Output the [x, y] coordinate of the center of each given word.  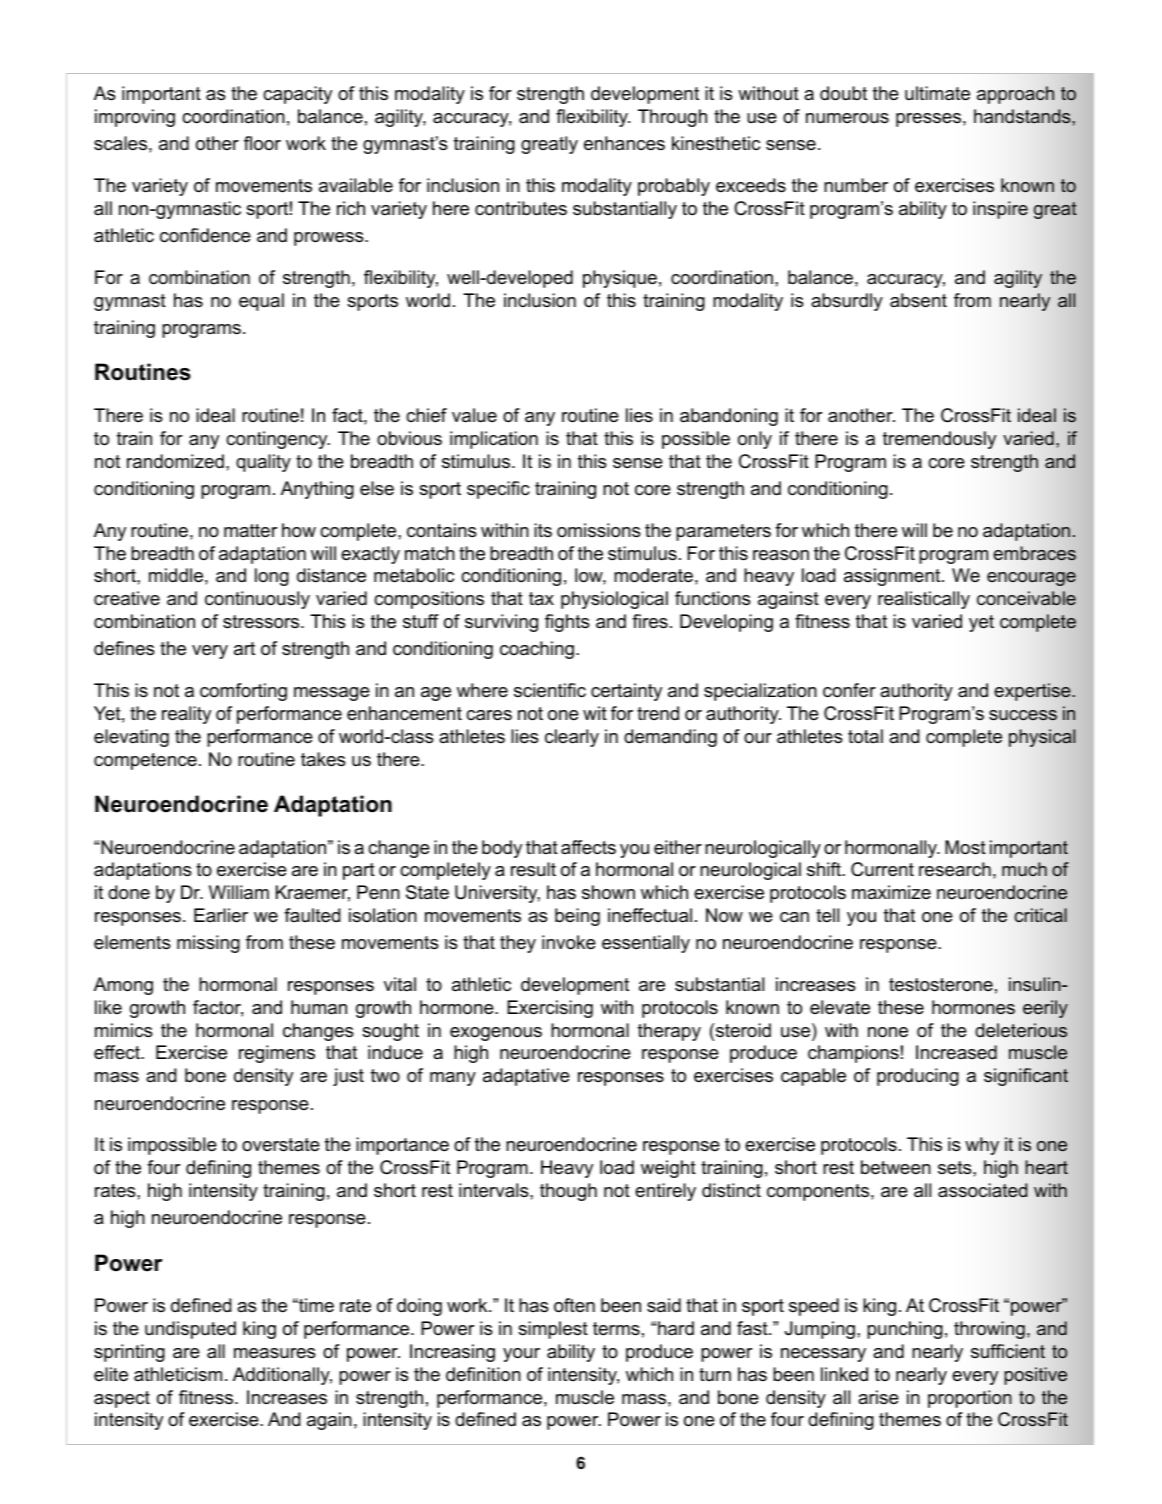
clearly [572, 738]
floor [262, 143]
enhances [624, 143]
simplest [553, 1330]
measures [275, 1353]
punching [905, 1330]
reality [186, 715]
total [865, 736]
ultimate [937, 93]
